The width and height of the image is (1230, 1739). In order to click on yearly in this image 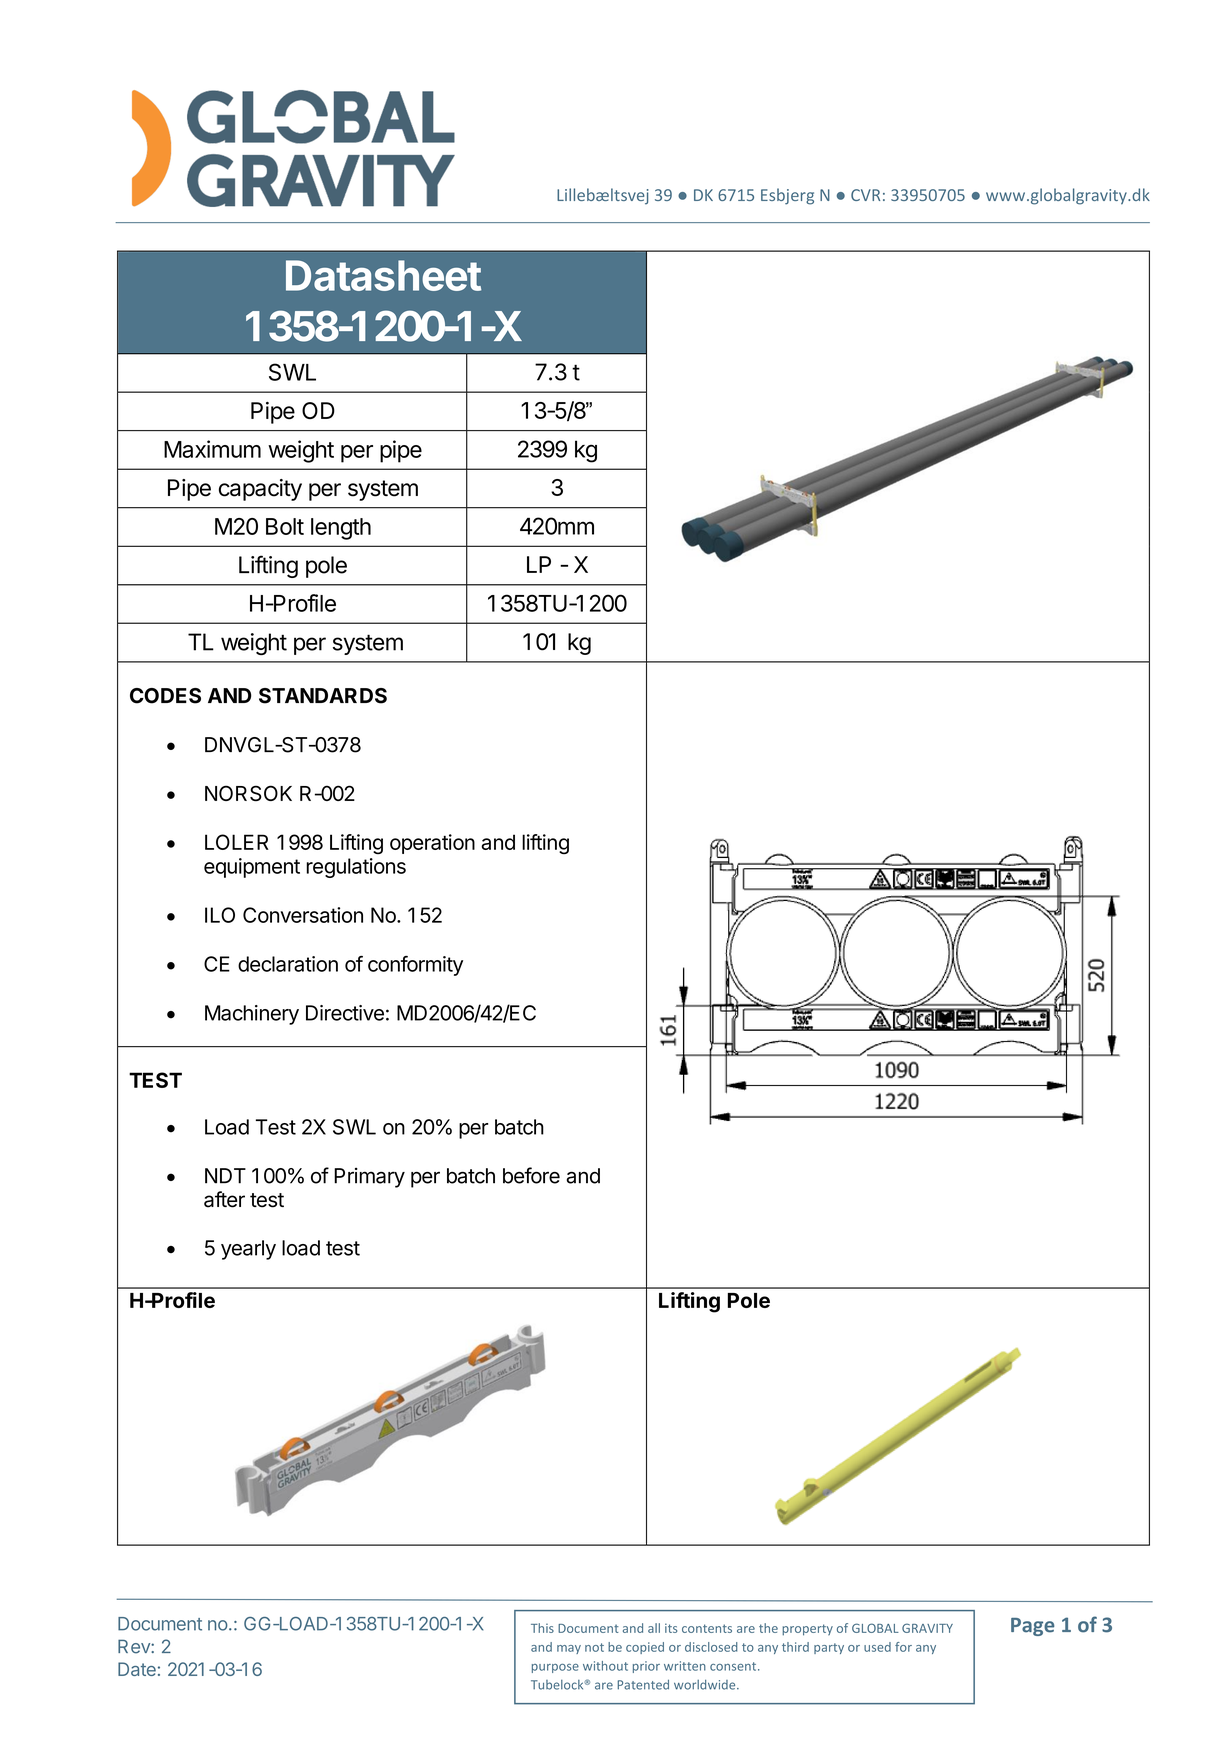, I will do `click(248, 1250)`.
